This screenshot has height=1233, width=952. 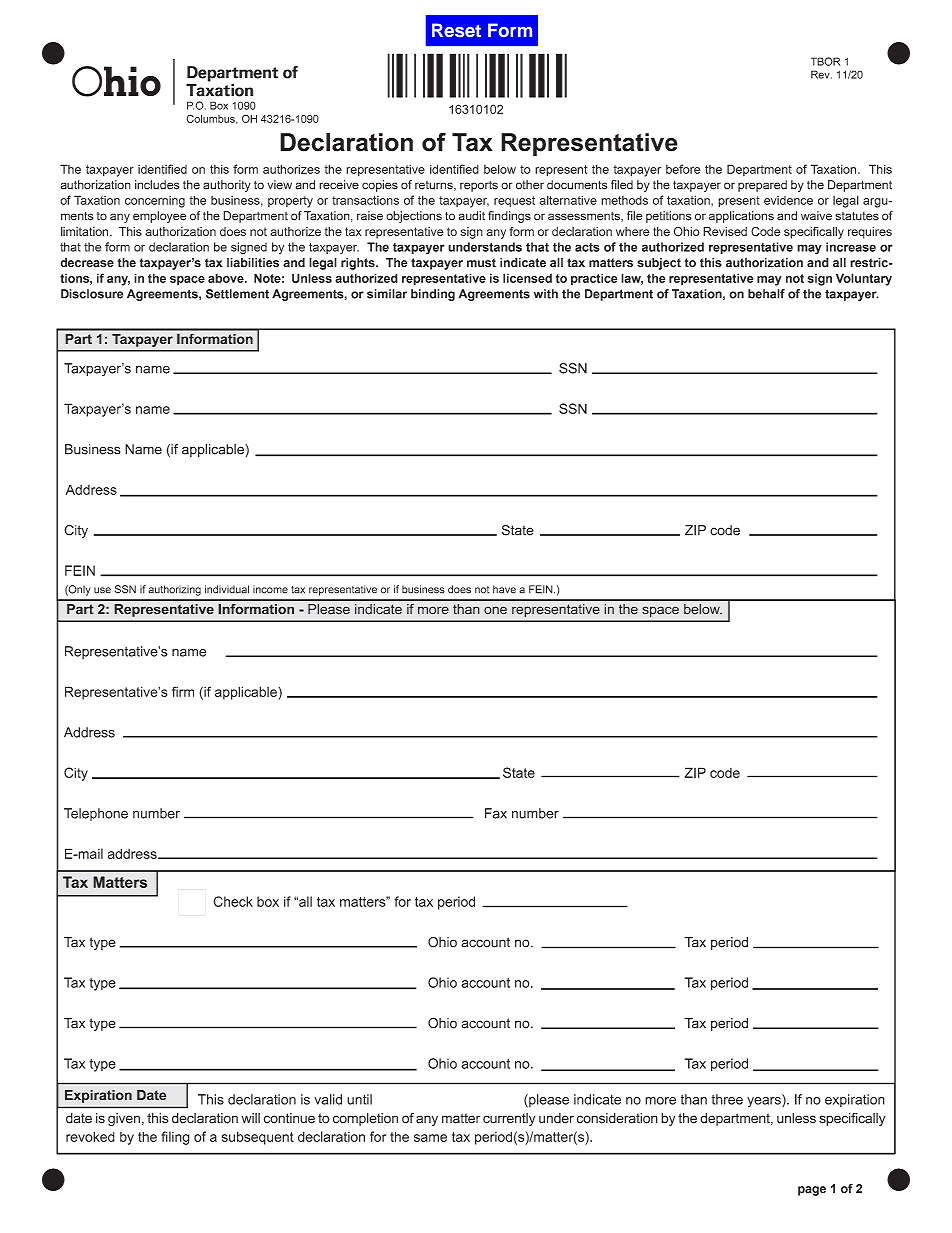 I want to click on evidence, so click(x=788, y=200).
